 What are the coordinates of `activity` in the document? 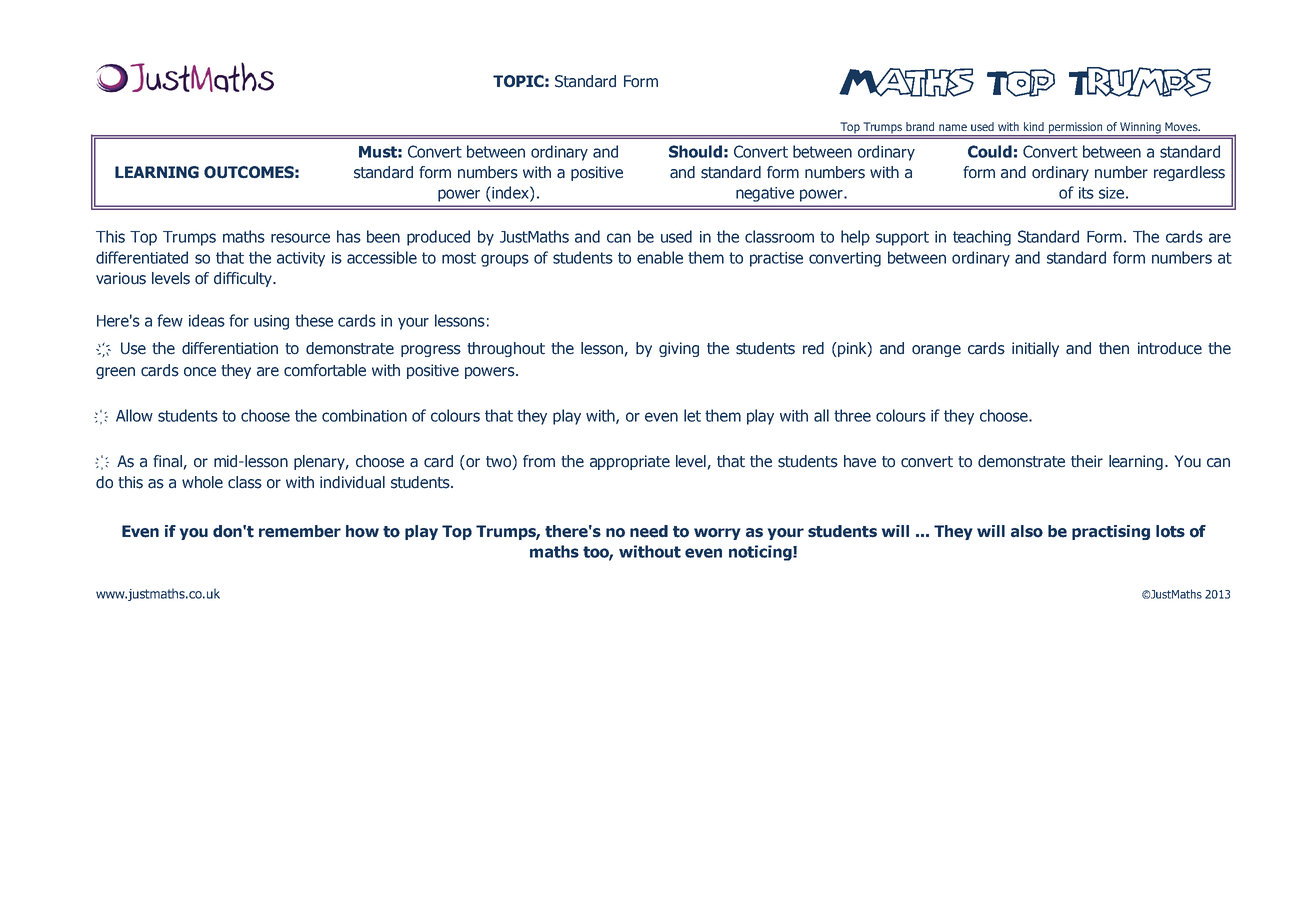 It's located at (301, 259).
